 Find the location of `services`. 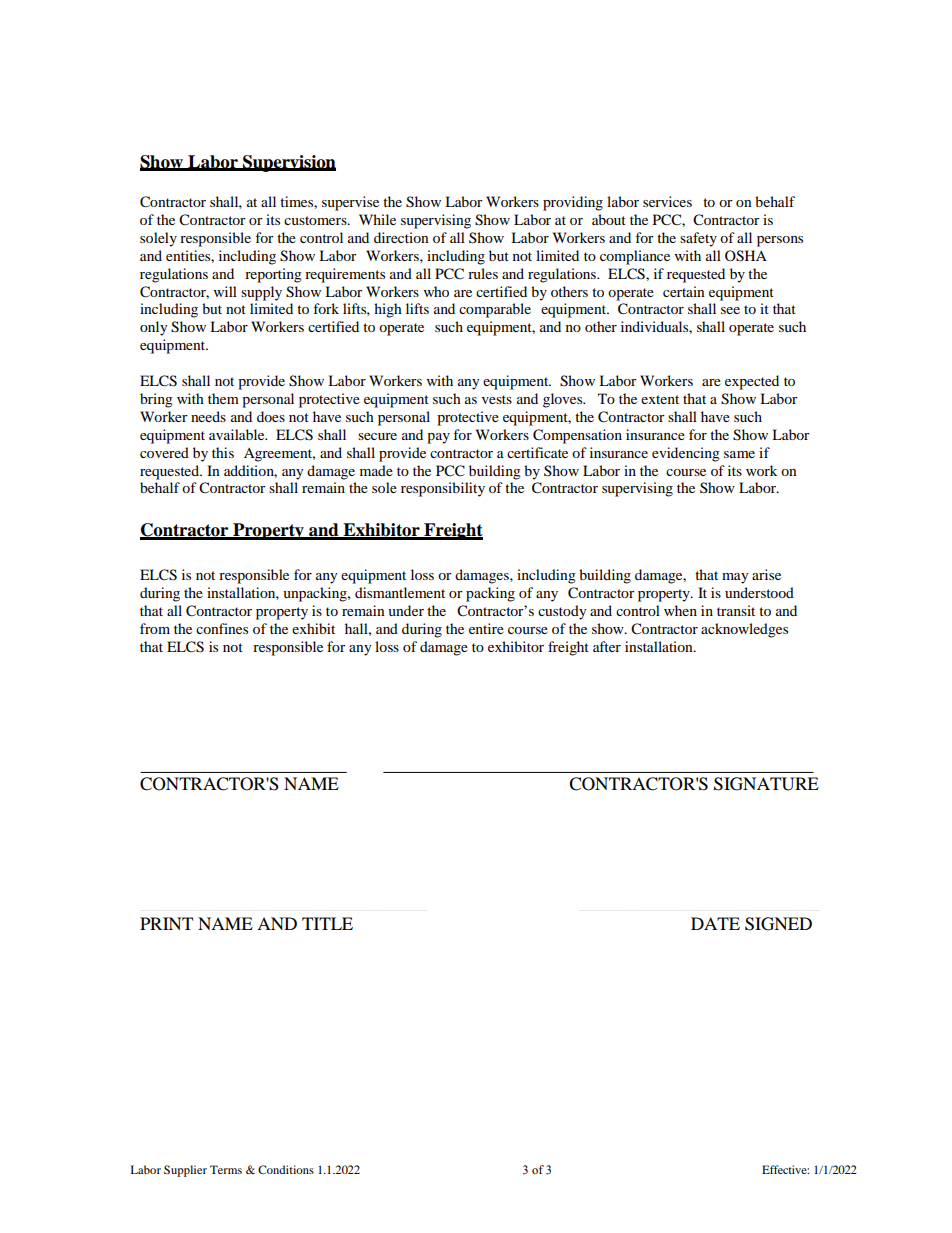

services is located at coordinates (667, 201).
